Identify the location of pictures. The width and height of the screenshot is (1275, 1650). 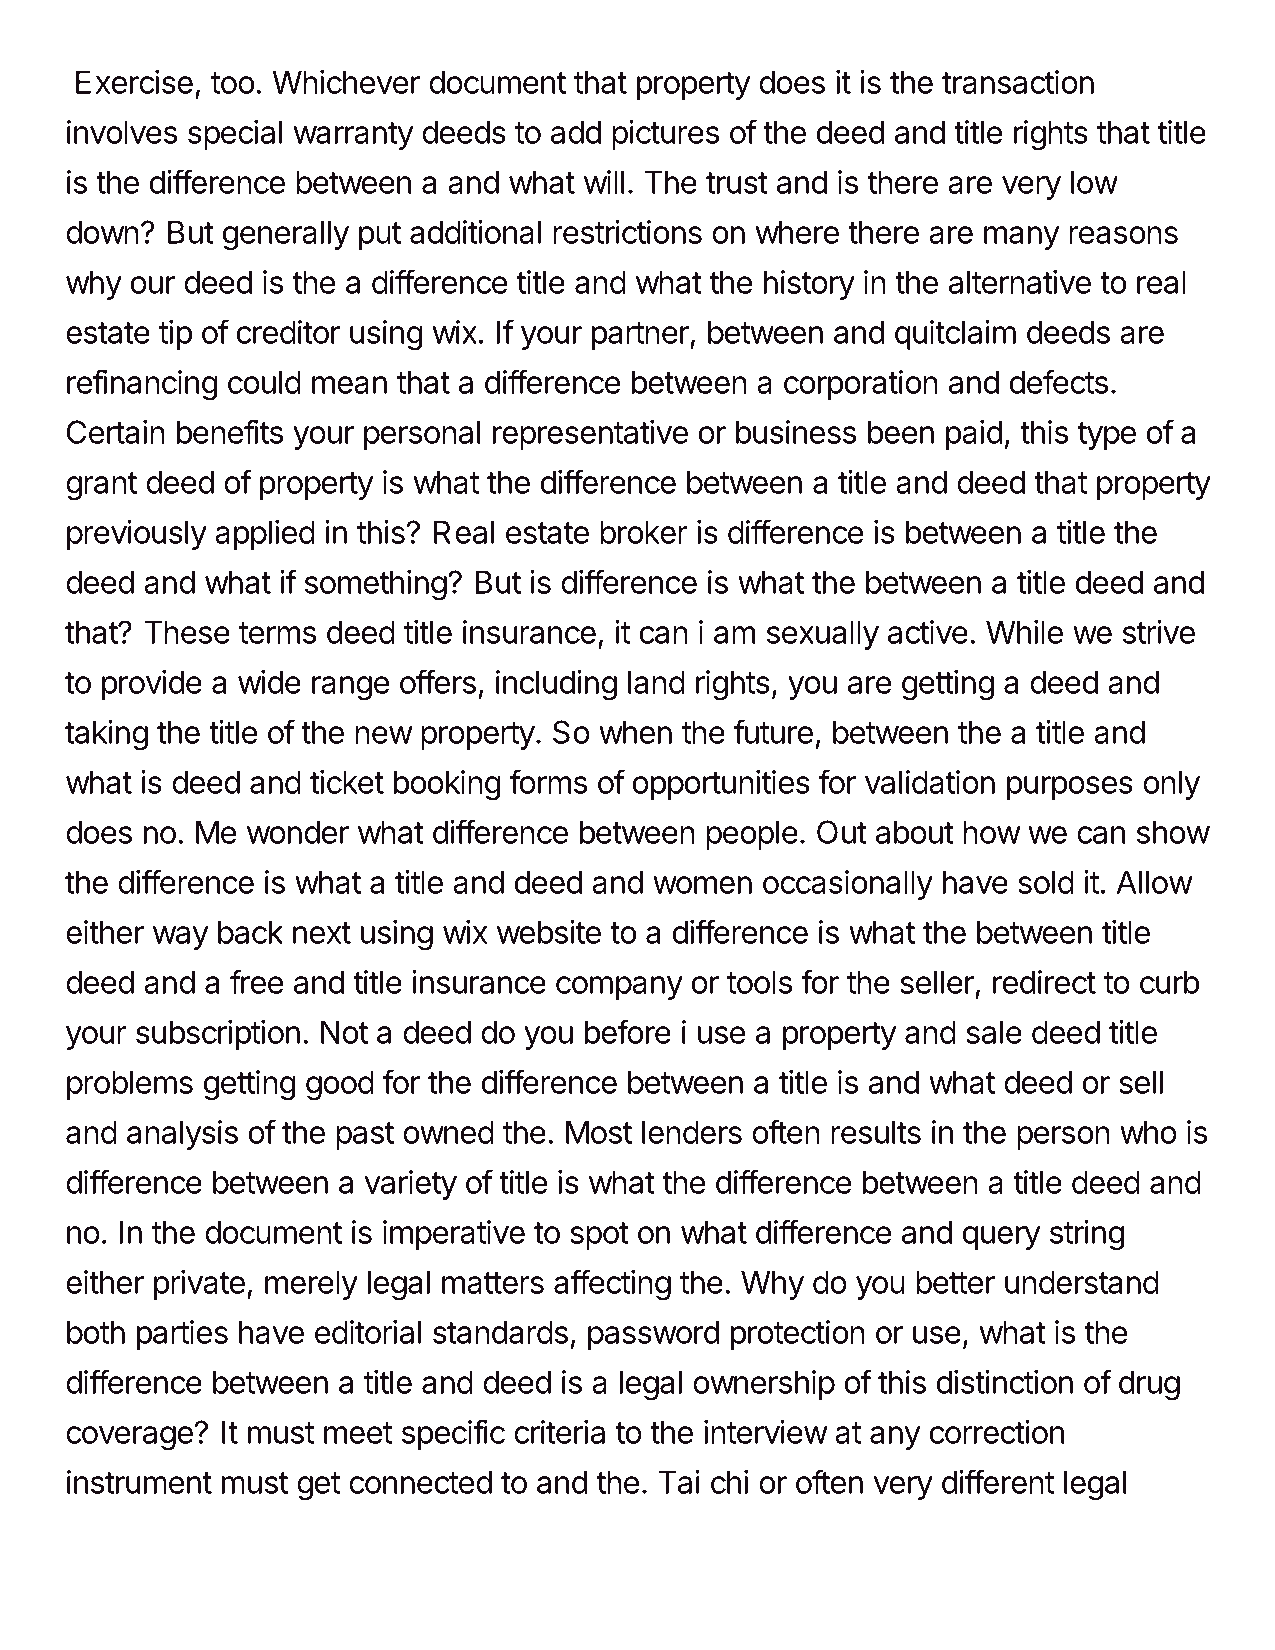
(665, 135).
